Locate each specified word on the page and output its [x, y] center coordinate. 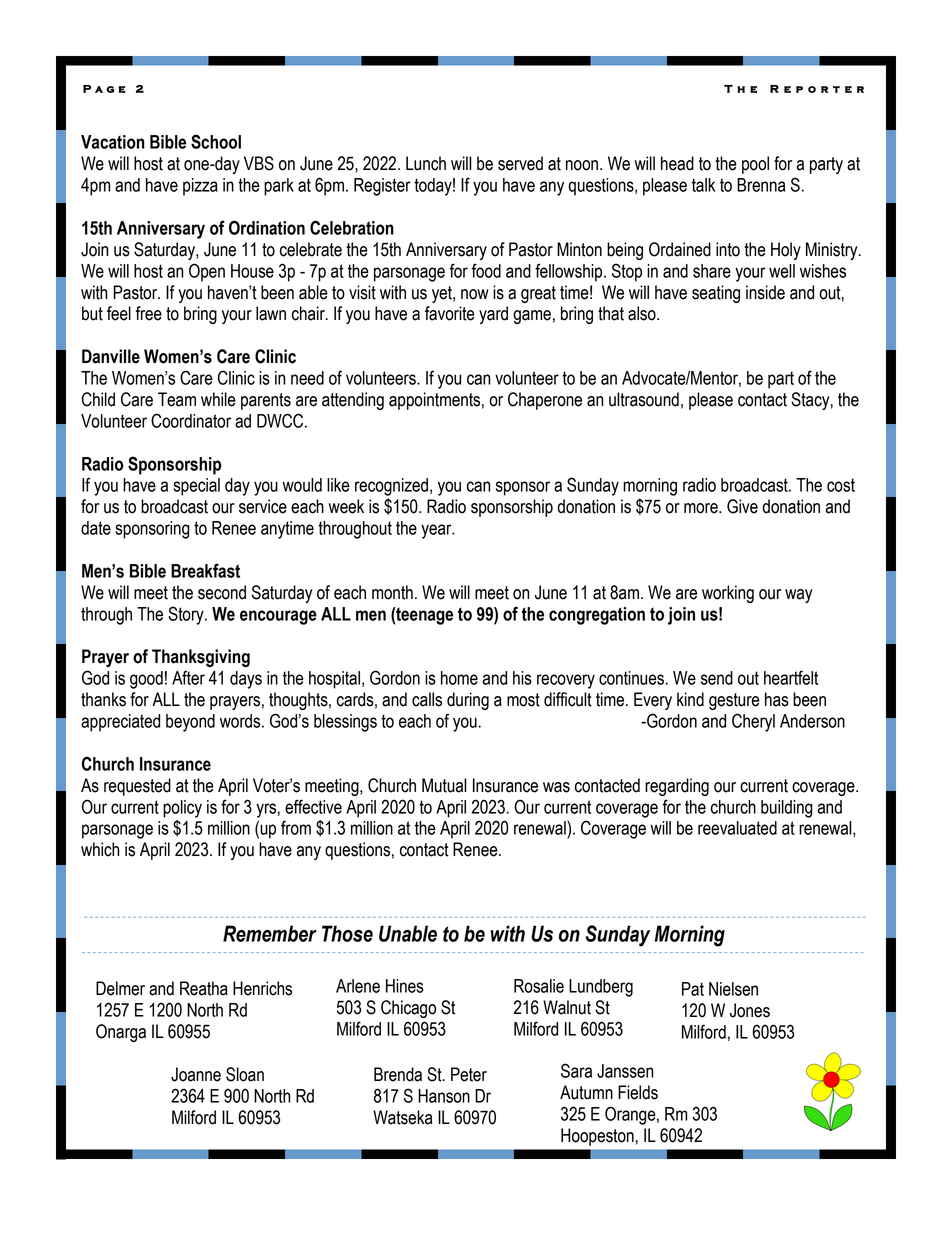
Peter [469, 1074]
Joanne [196, 1074]
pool [755, 165]
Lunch [426, 163]
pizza [200, 187]
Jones [750, 1010]
